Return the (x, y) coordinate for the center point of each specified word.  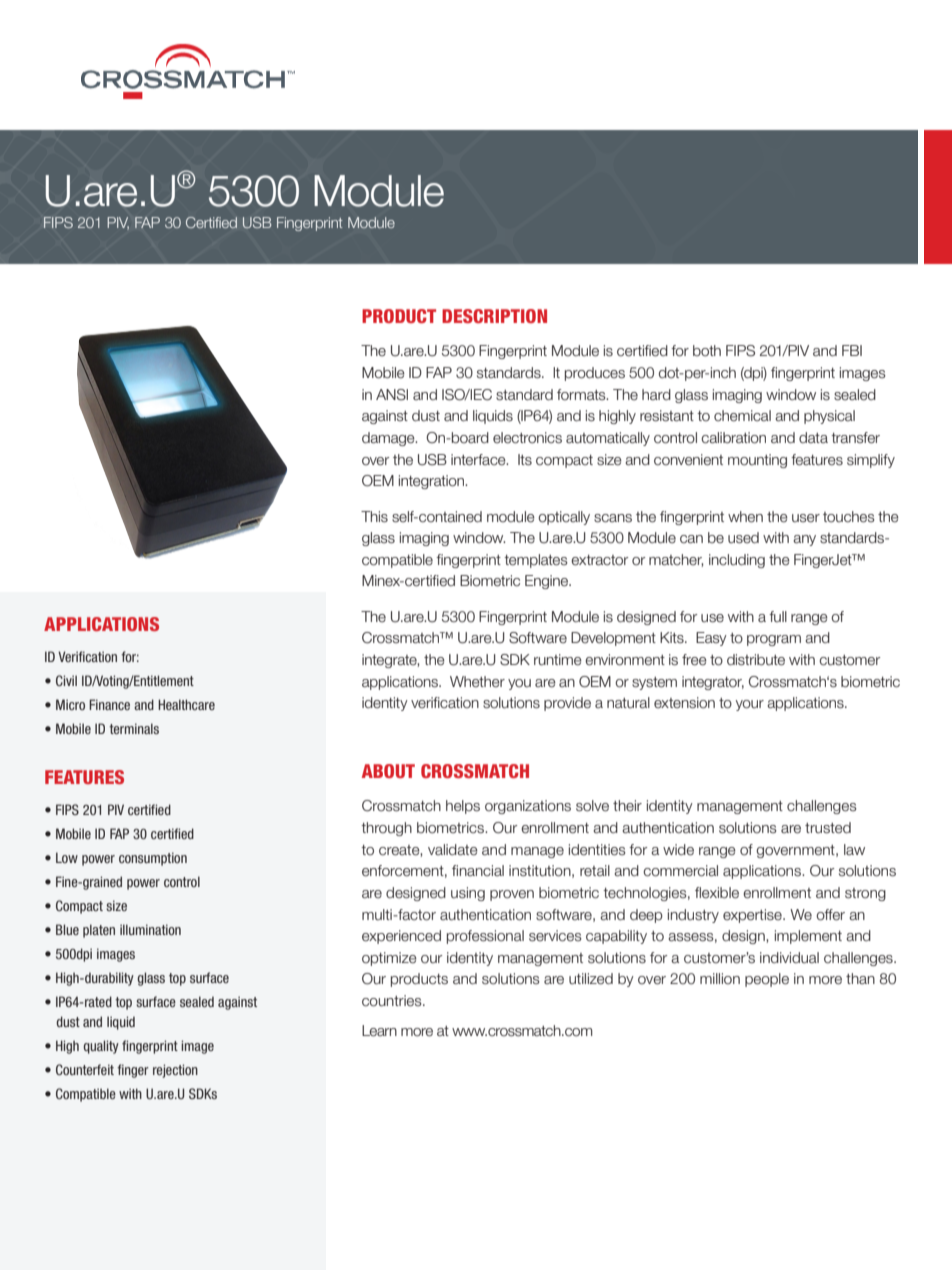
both (707, 351)
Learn (379, 1031)
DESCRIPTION (494, 316)
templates (536, 561)
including (737, 561)
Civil (66, 680)
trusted (828, 828)
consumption (153, 859)
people (767, 980)
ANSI (392, 395)
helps (463, 807)
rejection (175, 1071)
